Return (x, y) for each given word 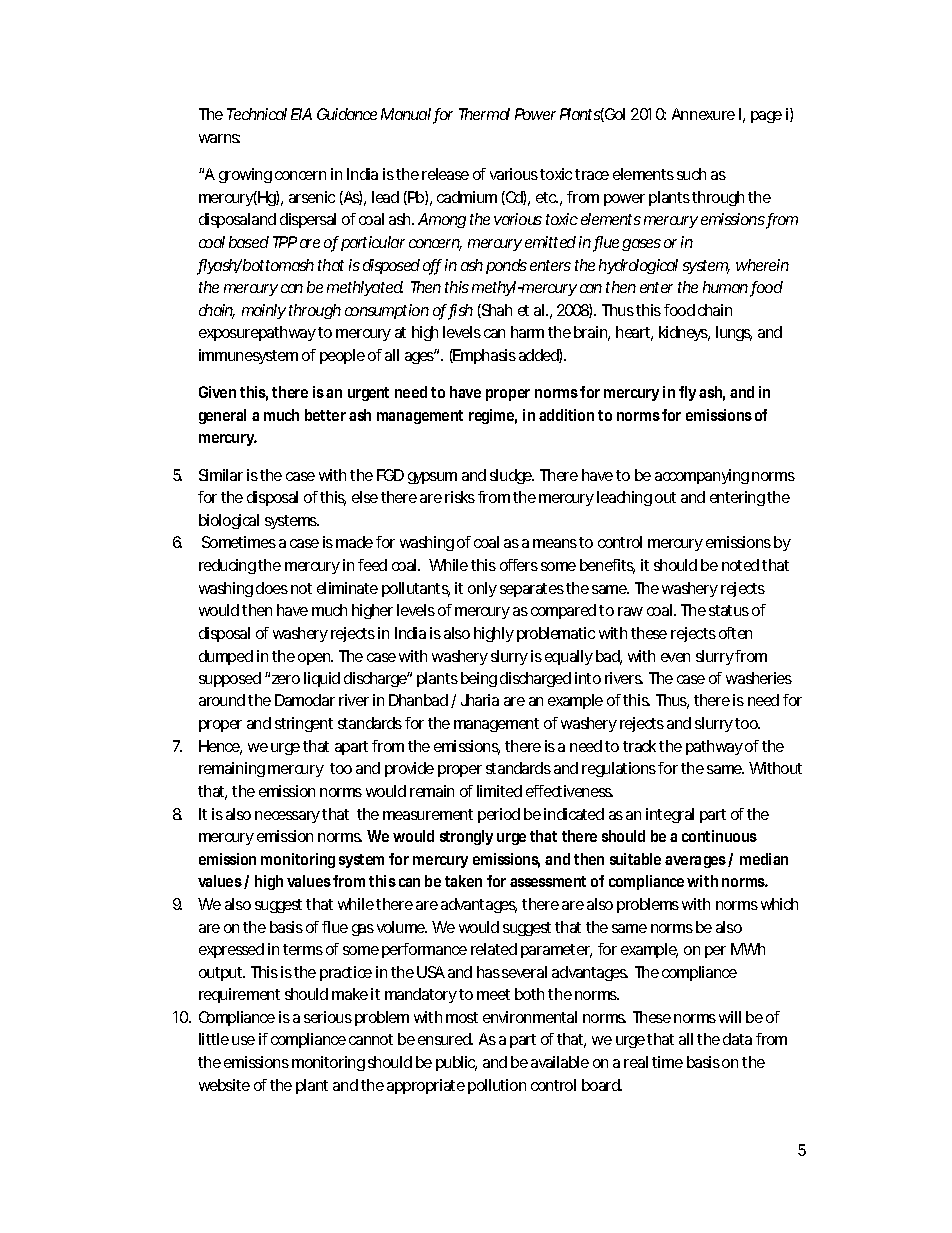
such (691, 174)
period (499, 815)
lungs (734, 333)
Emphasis (484, 356)
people (342, 356)
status (729, 610)
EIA (301, 114)
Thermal (484, 114)
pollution (497, 1086)
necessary (287, 817)
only (482, 589)
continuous (719, 836)
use (243, 1040)
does (272, 588)
